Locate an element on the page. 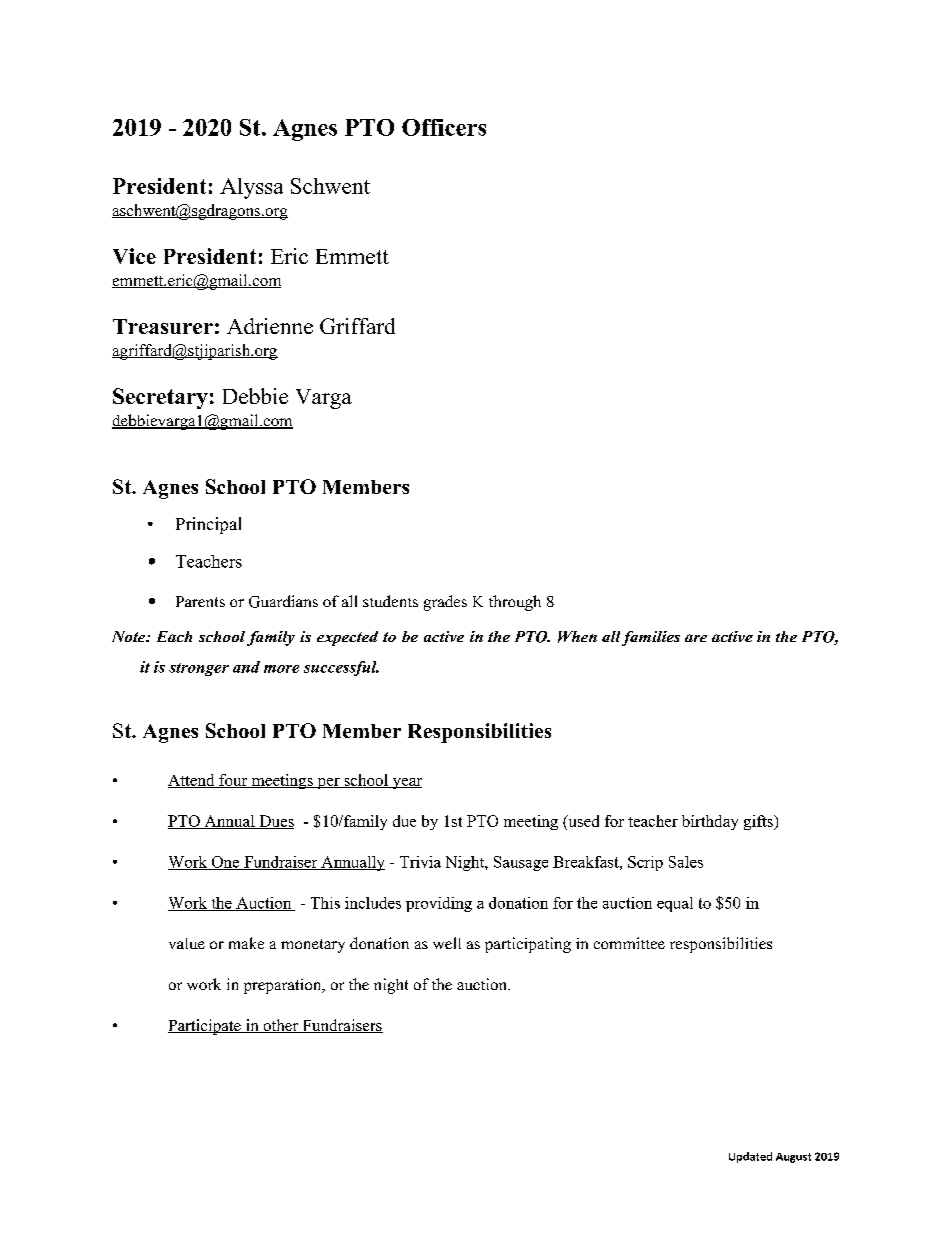 This image has width=952, height=1233. stronger is located at coordinates (199, 669).
